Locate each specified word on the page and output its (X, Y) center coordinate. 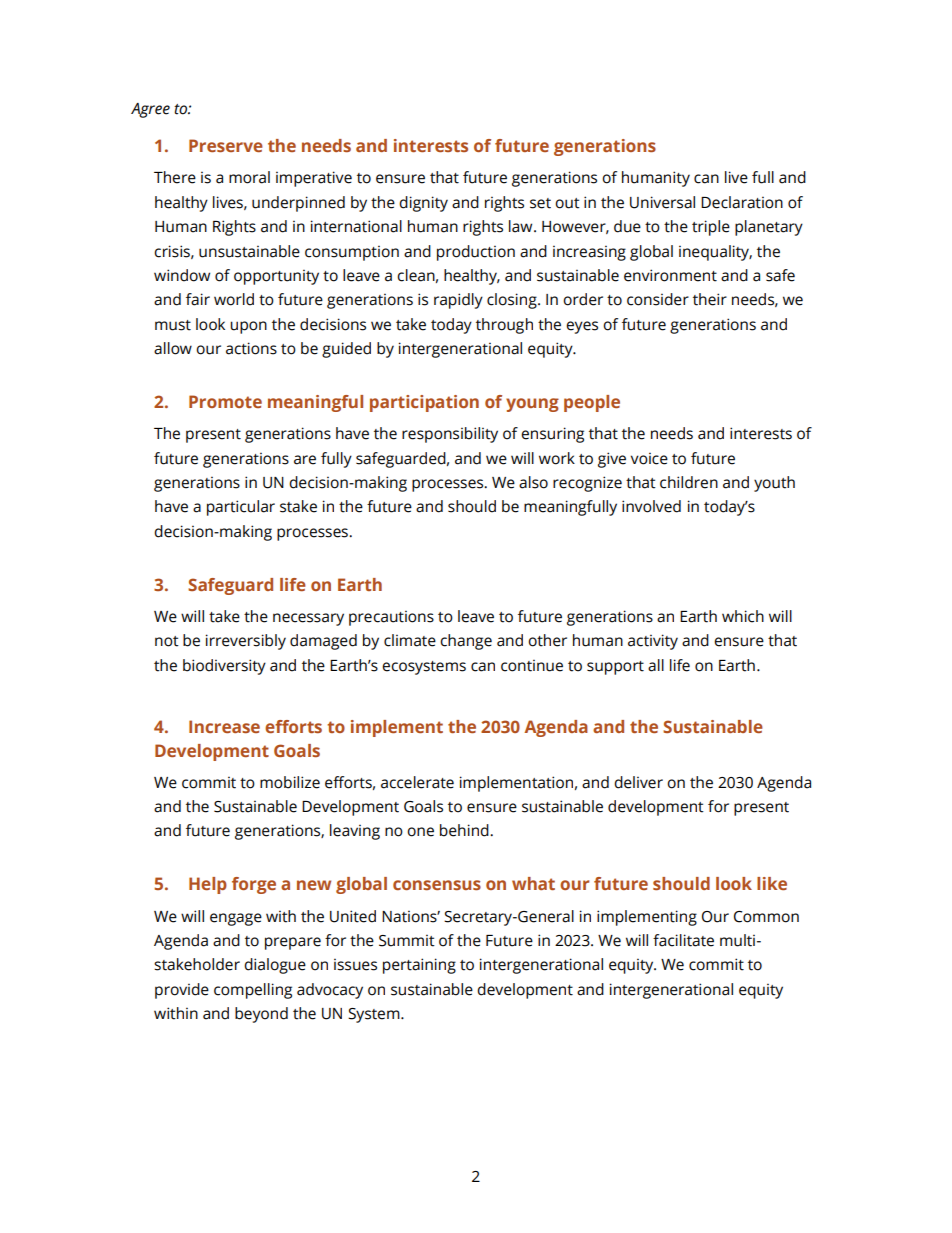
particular (241, 508)
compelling (253, 991)
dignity (423, 204)
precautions (391, 618)
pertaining (419, 966)
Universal (662, 202)
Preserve (226, 145)
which (743, 616)
